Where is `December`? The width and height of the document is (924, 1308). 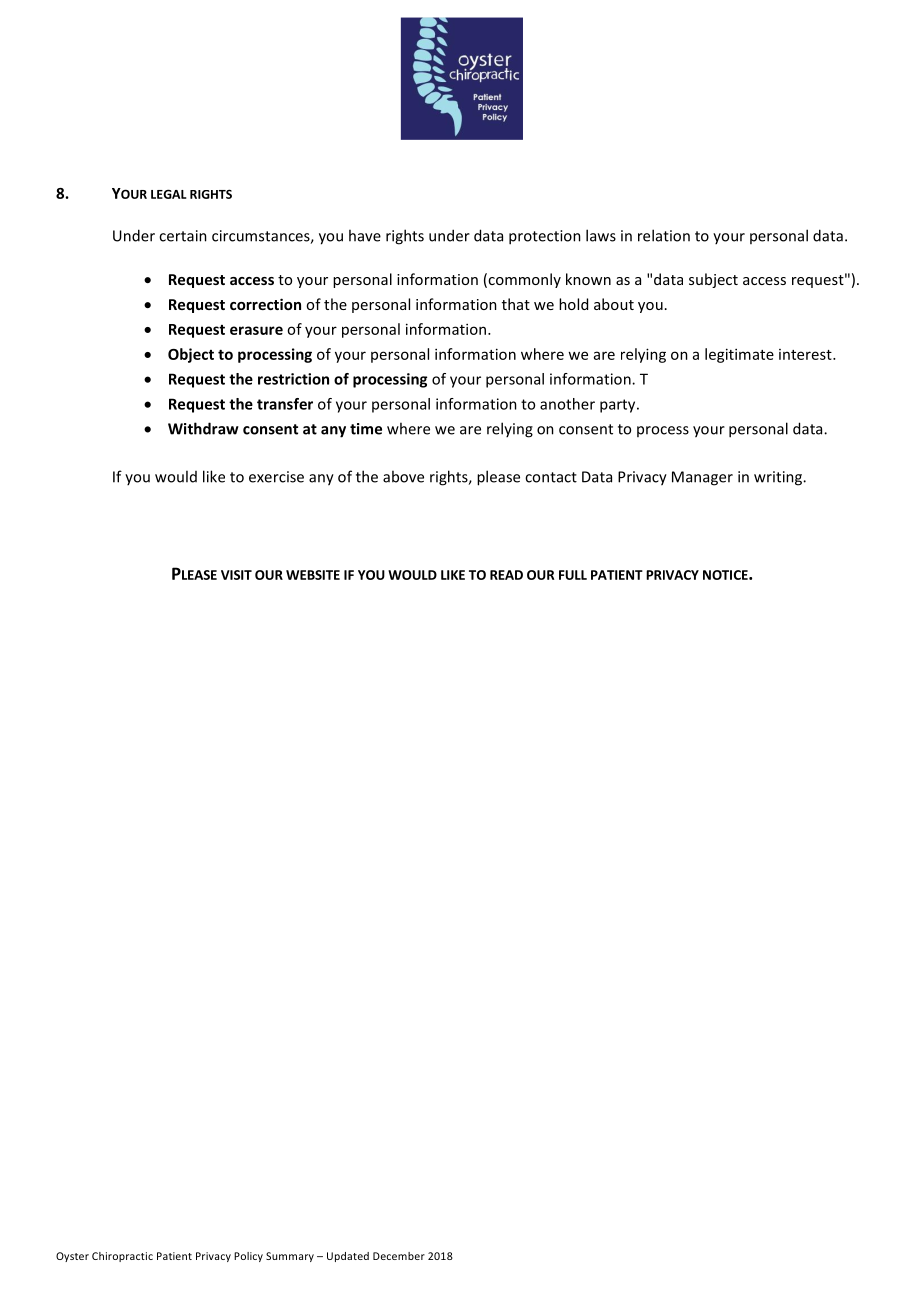
December is located at coordinates (399, 1256).
